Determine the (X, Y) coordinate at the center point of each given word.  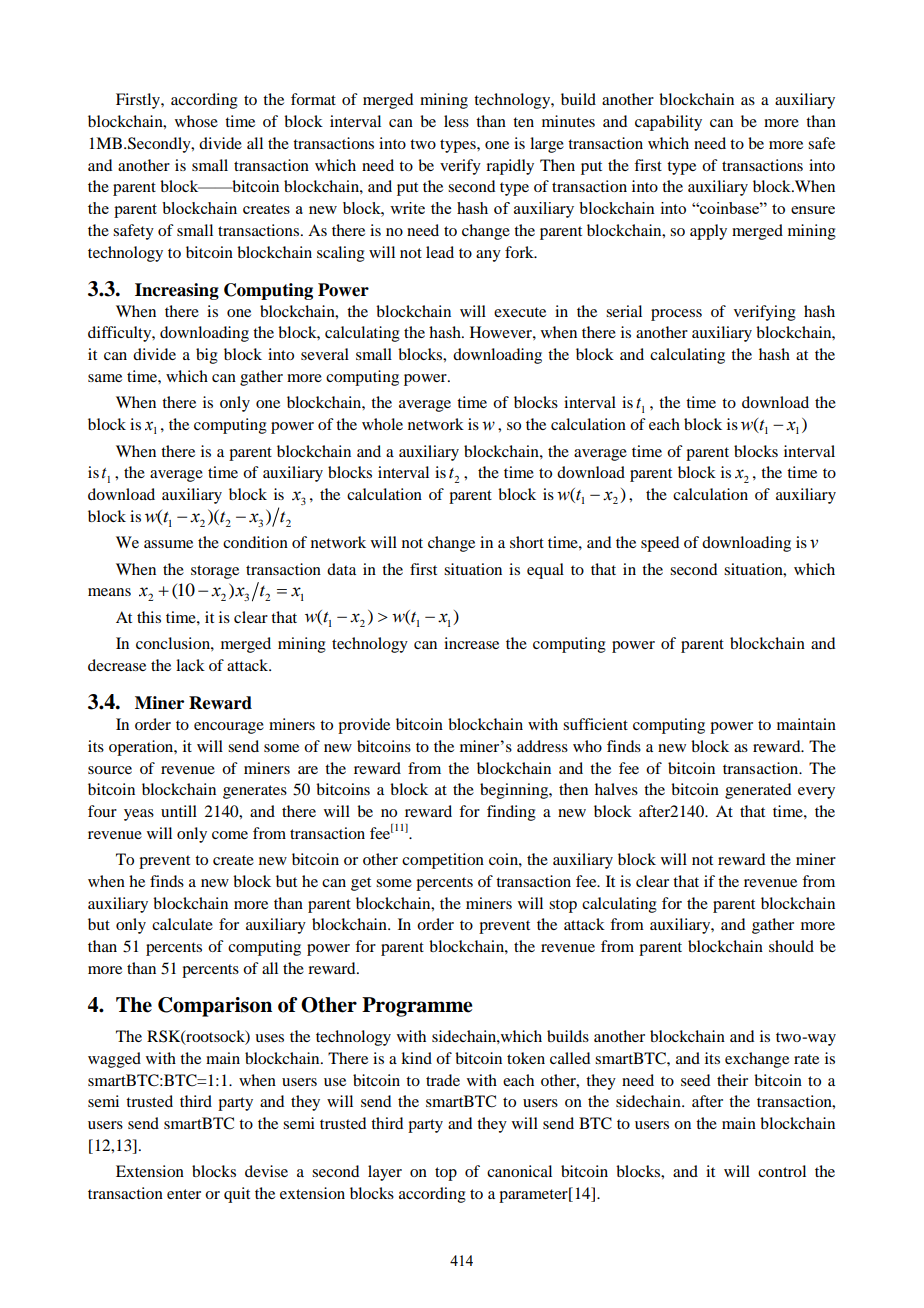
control (782, 1171)
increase (471, 643)
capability (668, 123)
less (456, 121)
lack (190, 665)
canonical (519, 1171)
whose (196, 121)
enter (184, 1194)
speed (660, 544)
